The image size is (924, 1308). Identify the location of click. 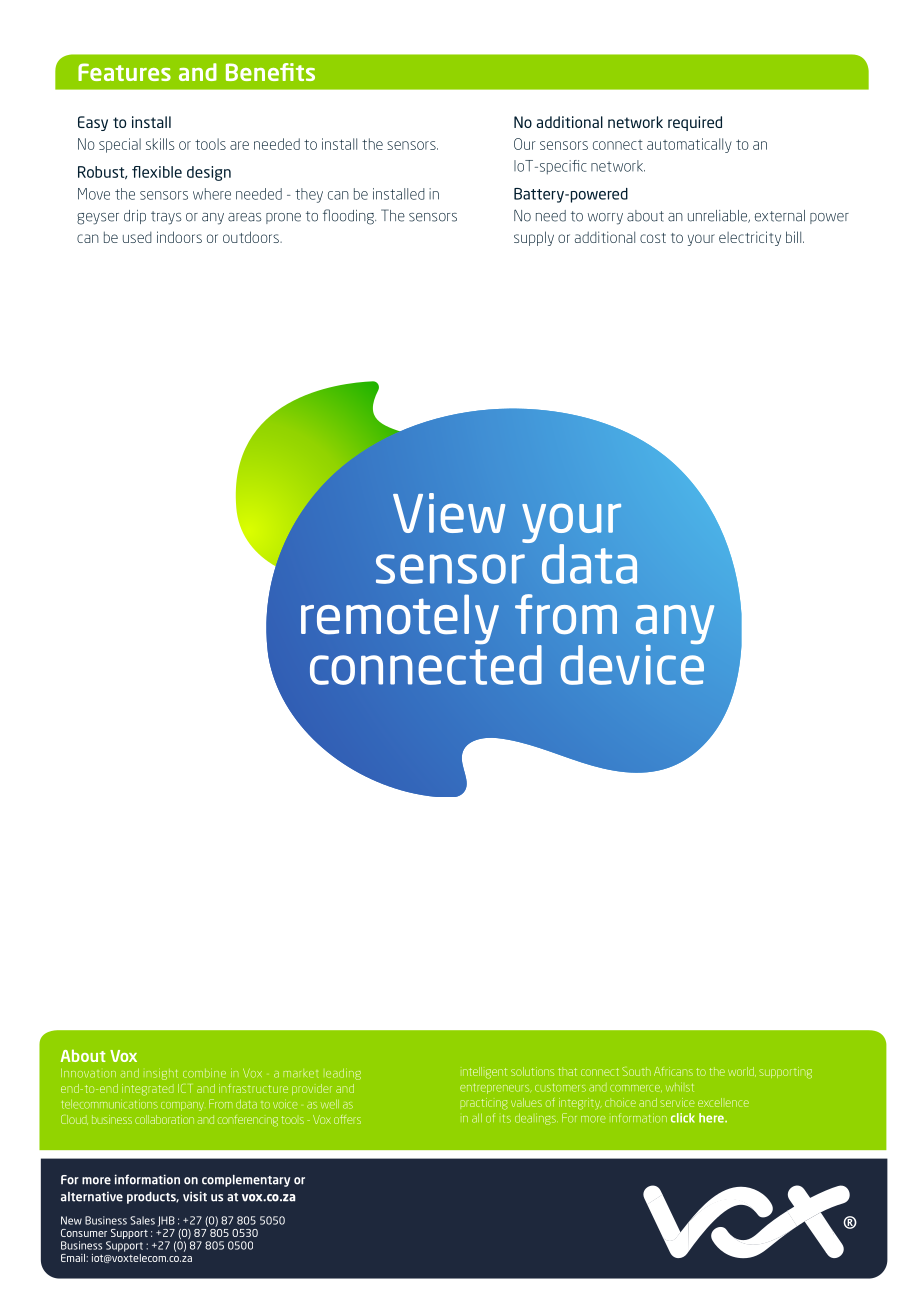
(683, 1118).
